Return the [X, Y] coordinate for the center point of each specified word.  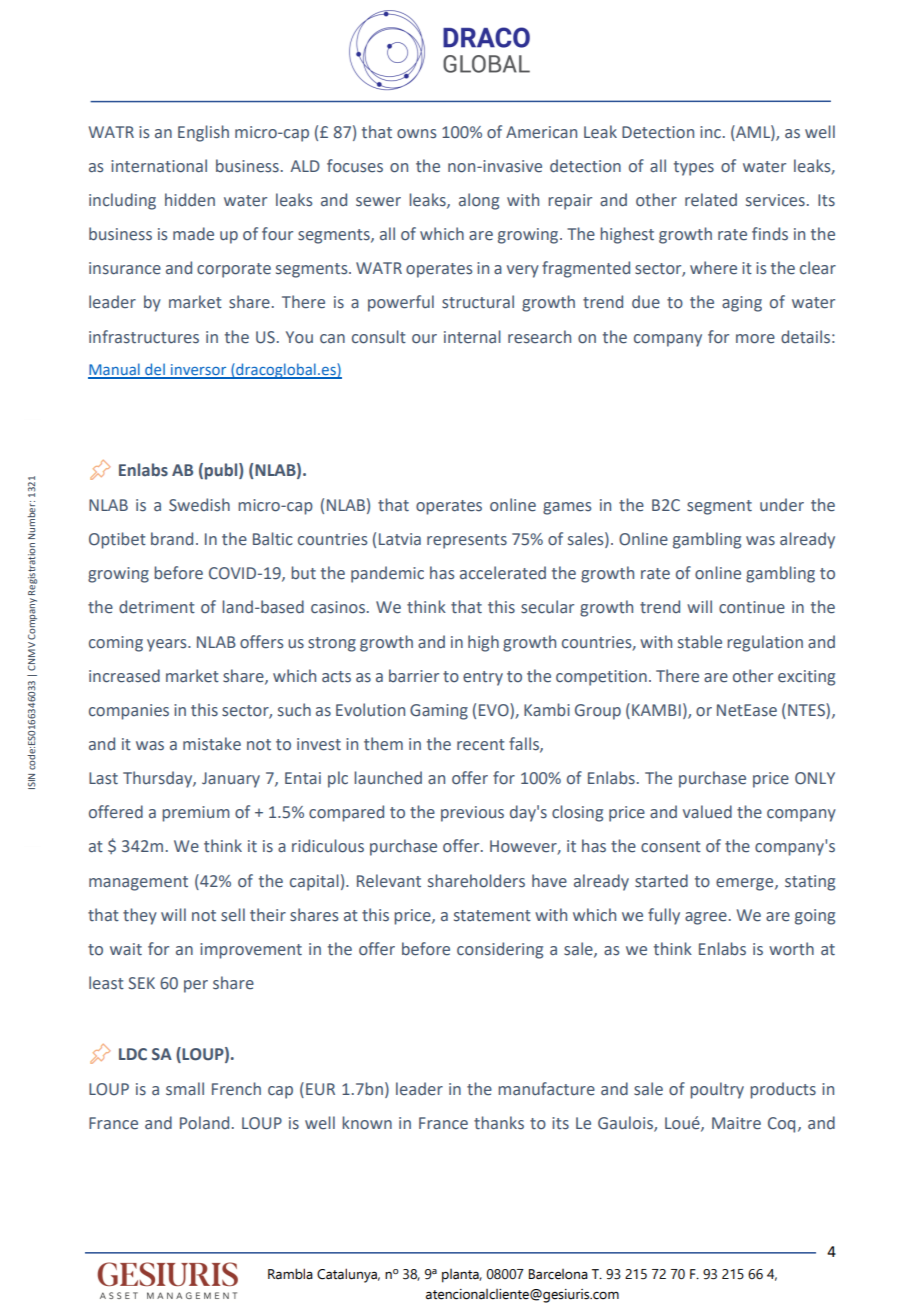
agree [706, 918]
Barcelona [558, 1274]
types [694, 168]
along [479, 201]
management [138, 883]
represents [467, 541]
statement [492, 916]
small [185, 1089]
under [782, 505]
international [159, 166]
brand [172, 539]
